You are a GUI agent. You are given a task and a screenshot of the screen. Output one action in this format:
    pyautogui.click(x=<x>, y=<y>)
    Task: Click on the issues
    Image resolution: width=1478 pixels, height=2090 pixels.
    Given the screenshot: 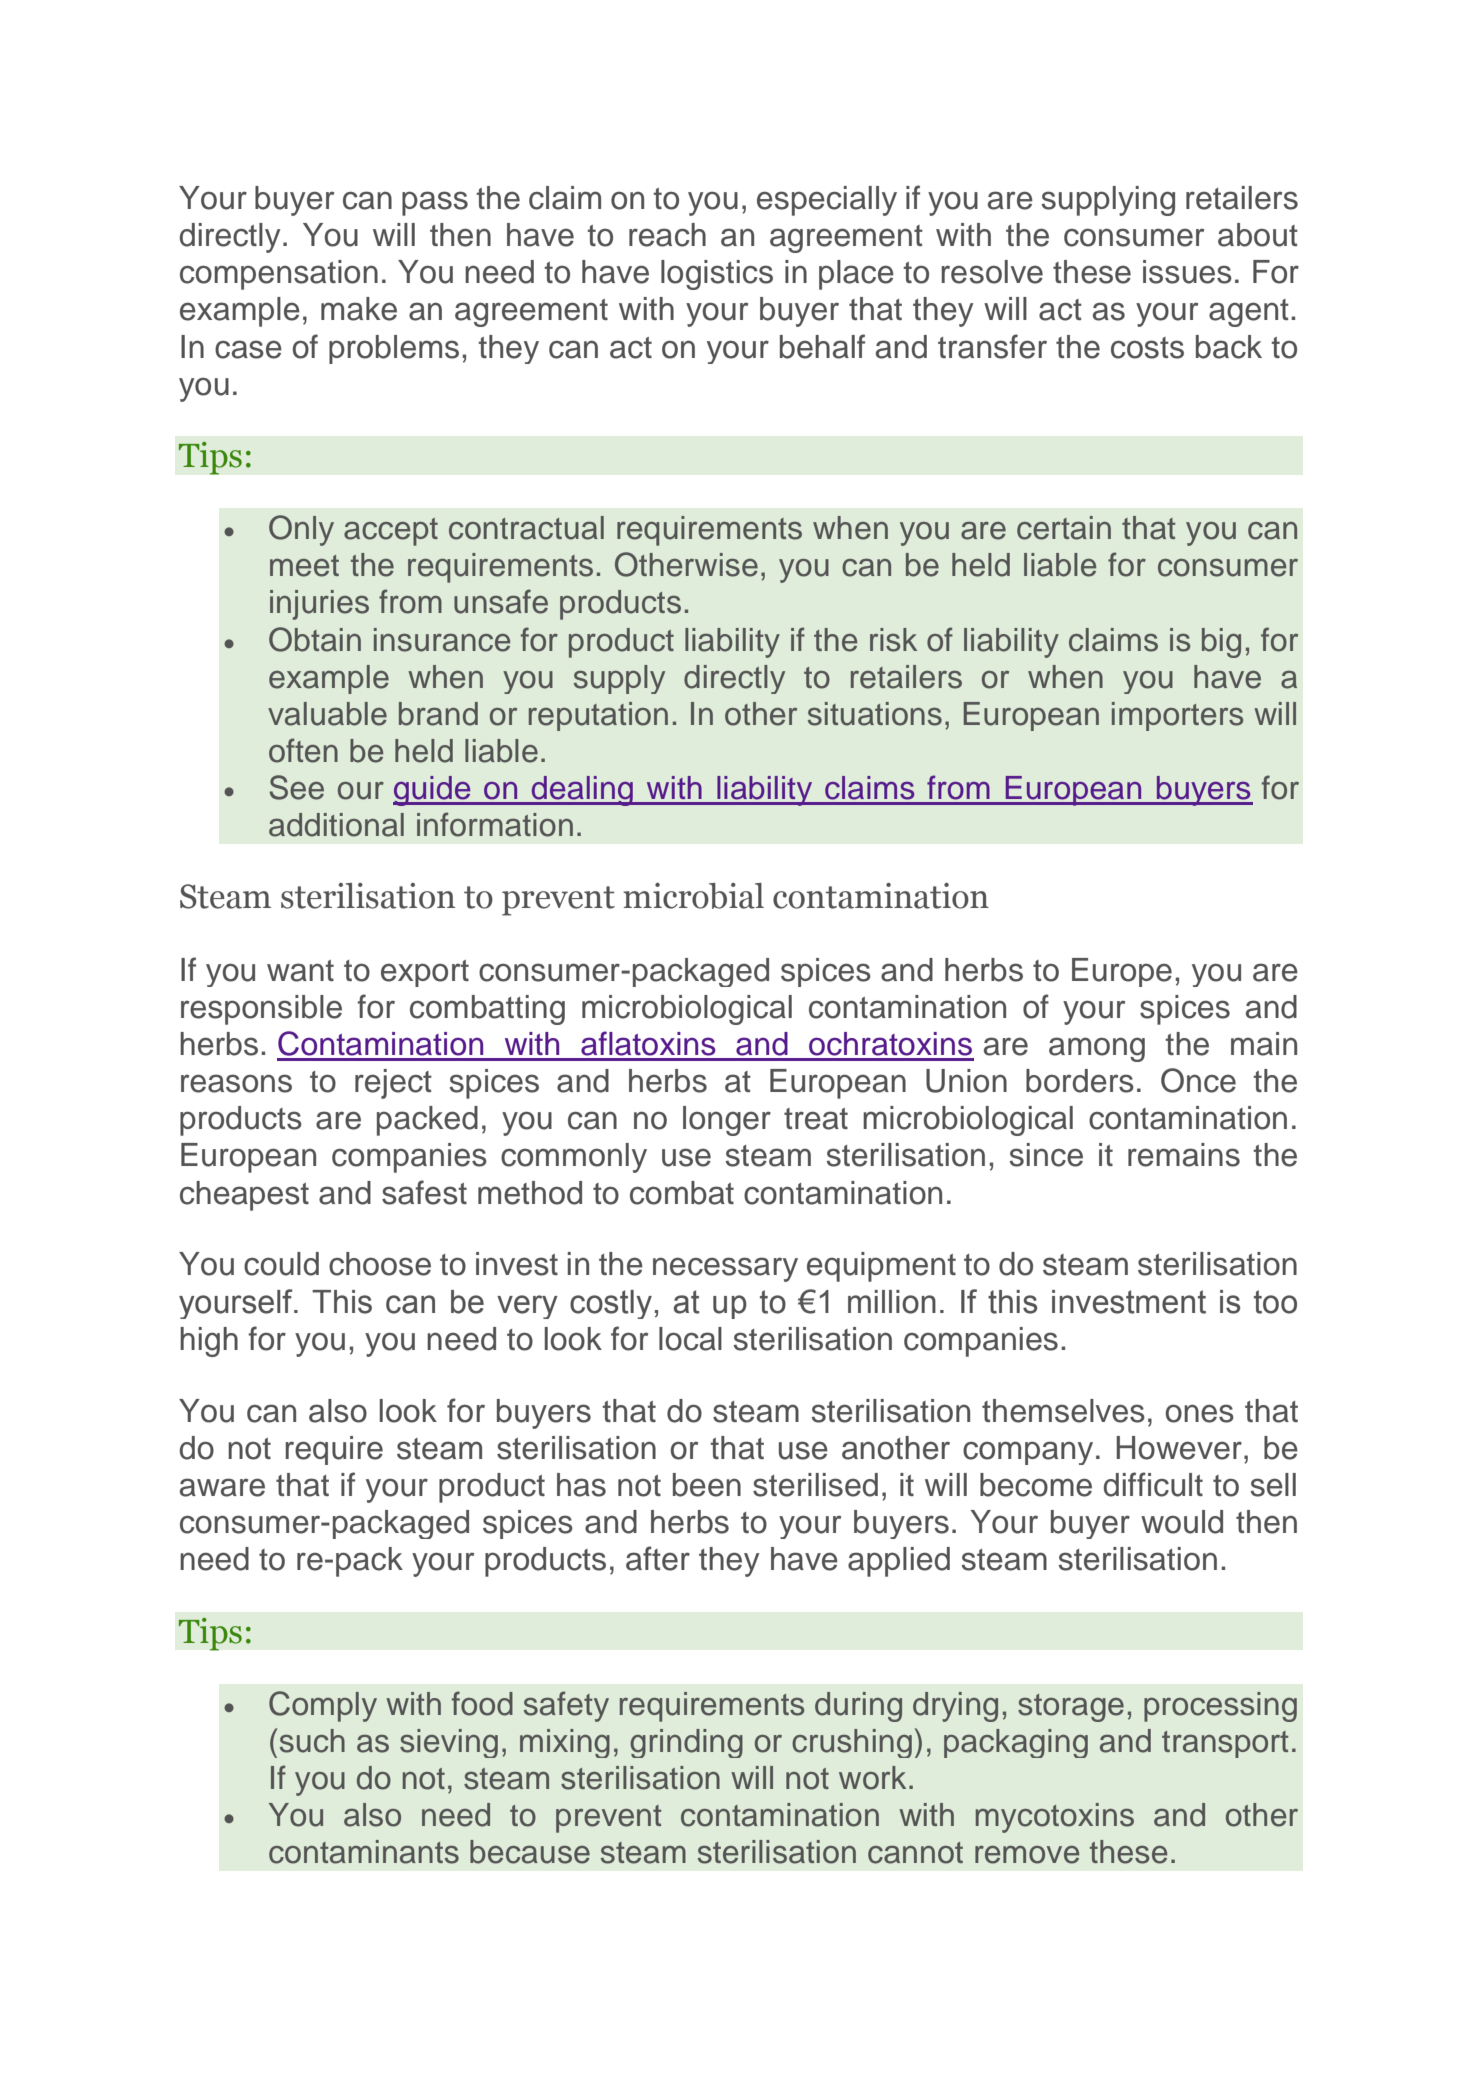 What is the action you would take?
    pyautogui.click(x=1187, y=272)
